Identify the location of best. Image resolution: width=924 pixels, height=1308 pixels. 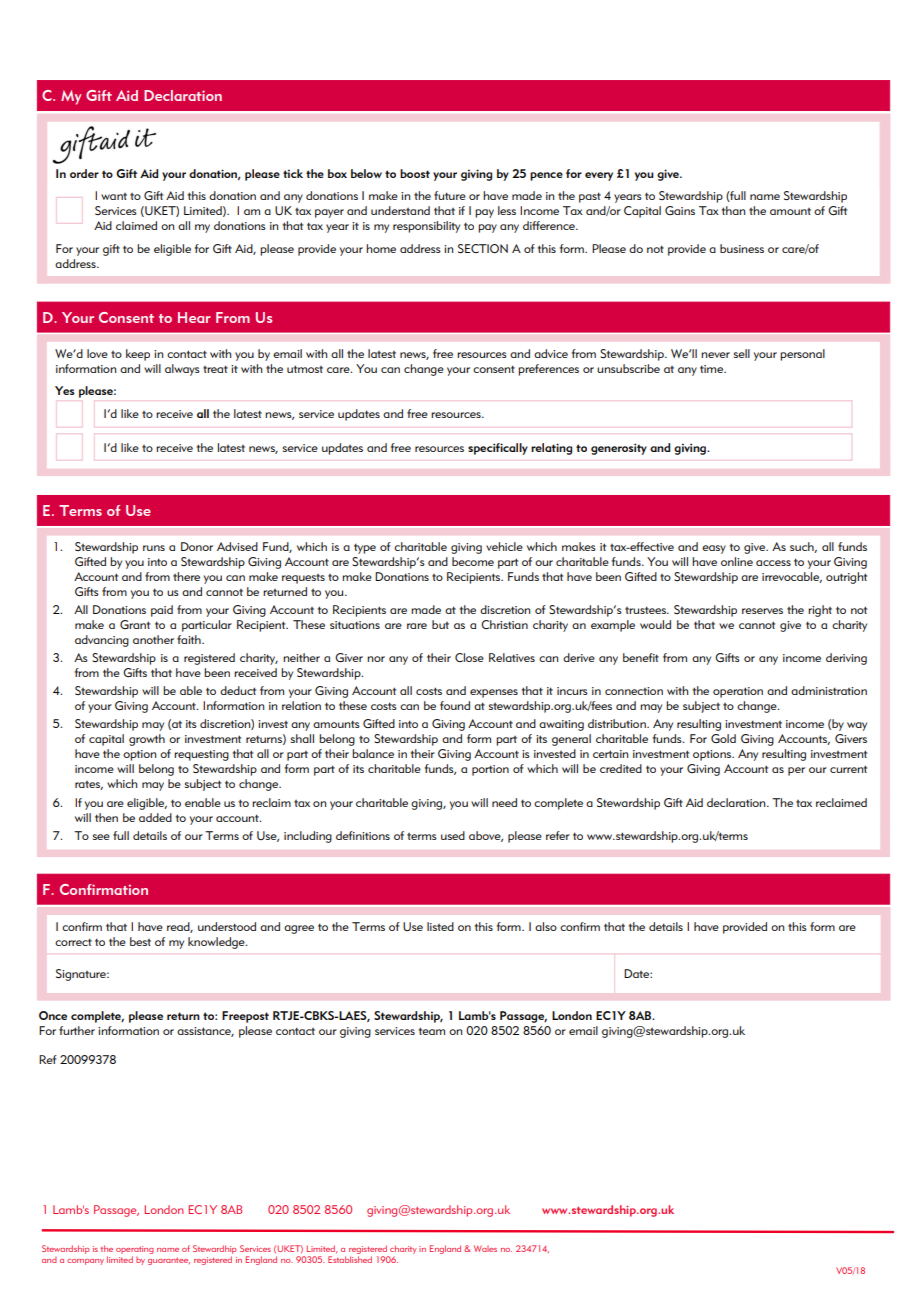
(140, 941).
